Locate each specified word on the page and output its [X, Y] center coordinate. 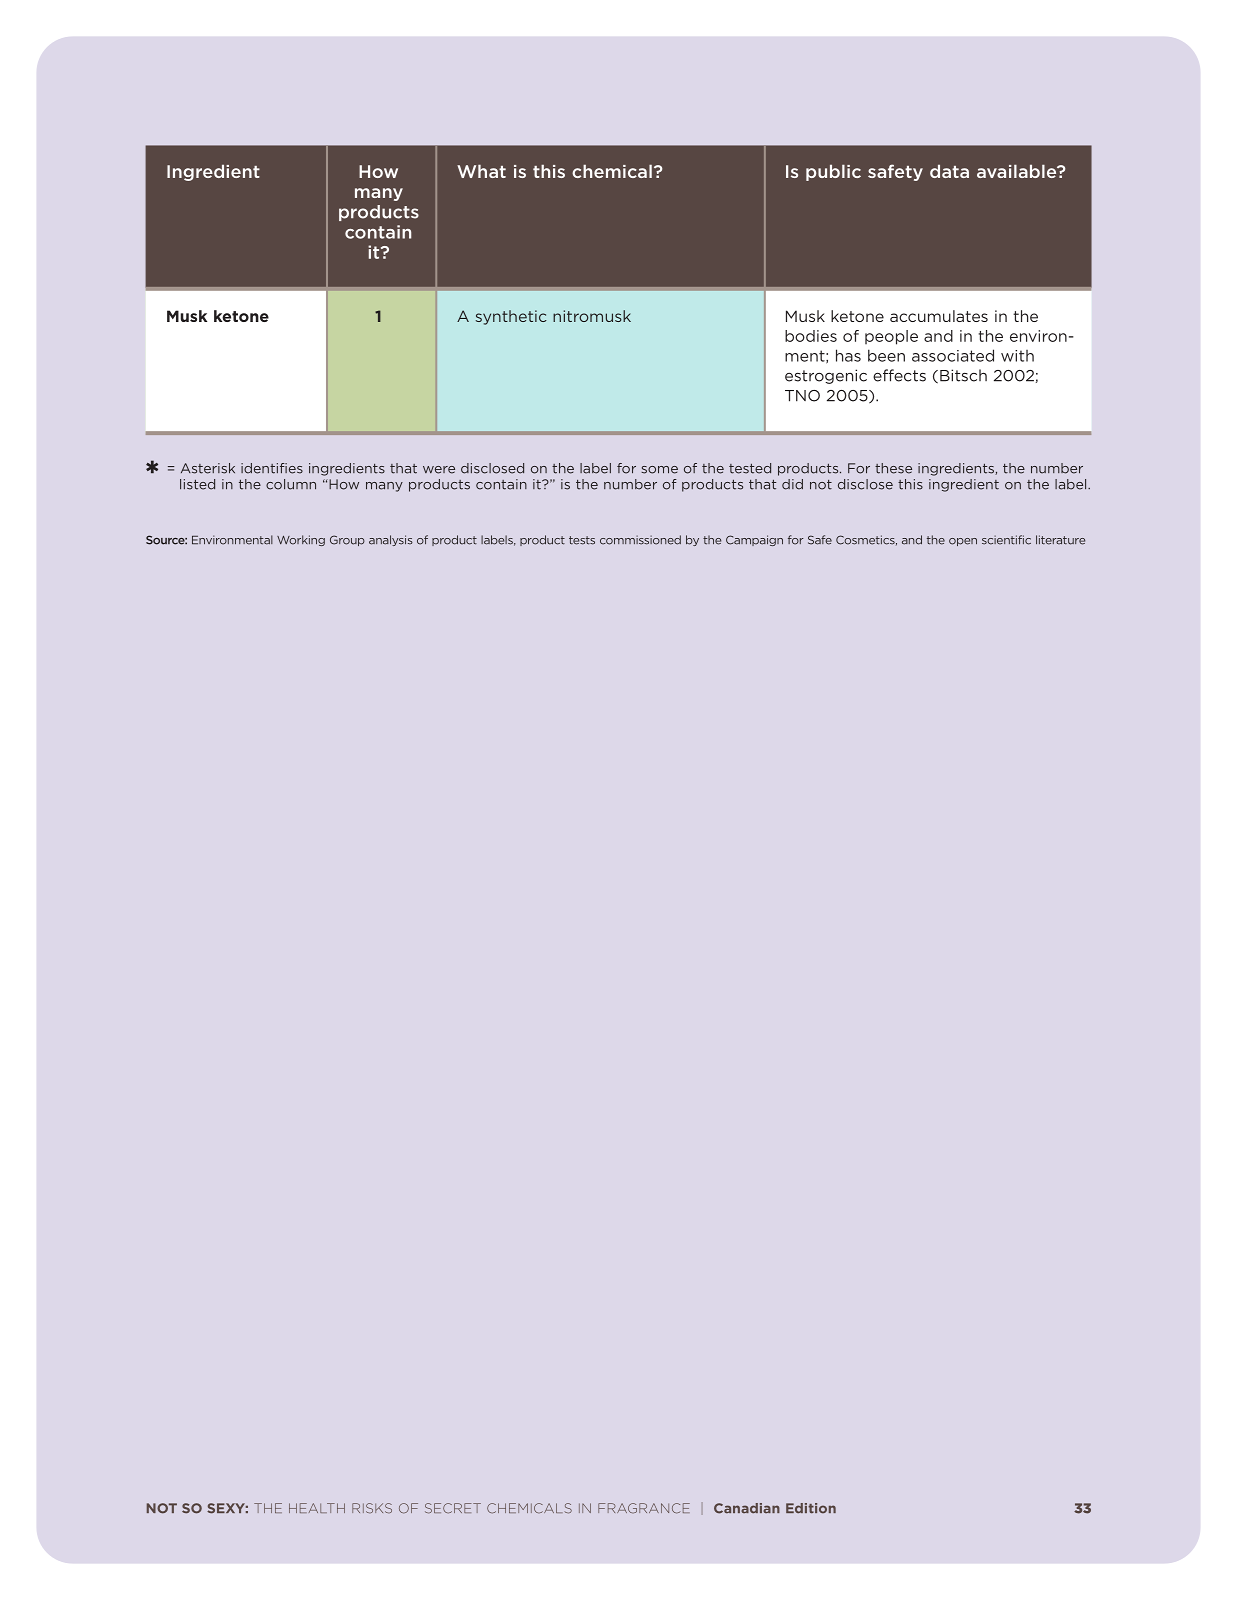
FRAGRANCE [644, 1508]
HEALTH [317, 1508]
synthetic [511, 317]
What [481, 171]
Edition [811, 1508]
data [949, 171]
